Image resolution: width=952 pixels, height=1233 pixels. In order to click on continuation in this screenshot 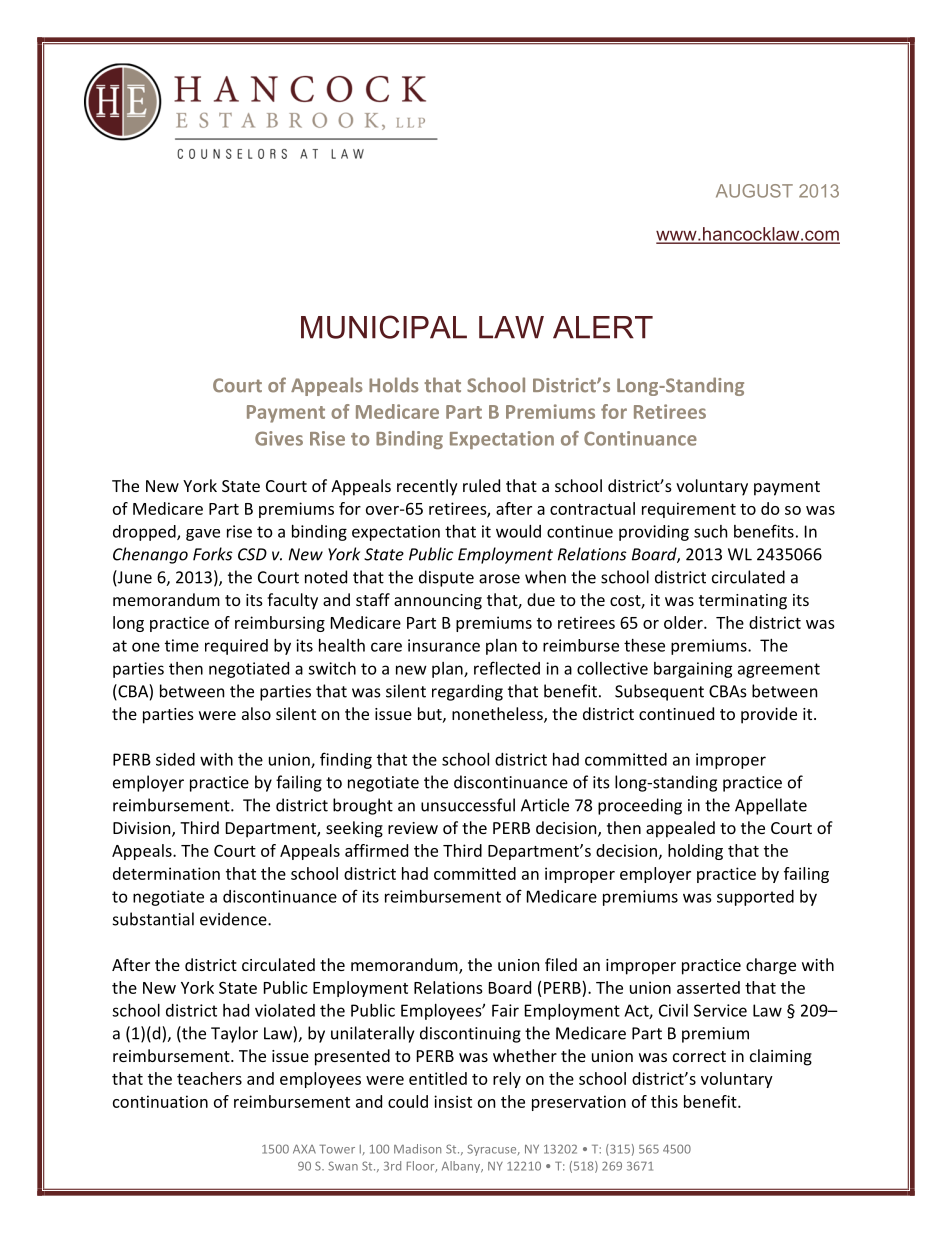, I will do `click(160, 1101)`.
